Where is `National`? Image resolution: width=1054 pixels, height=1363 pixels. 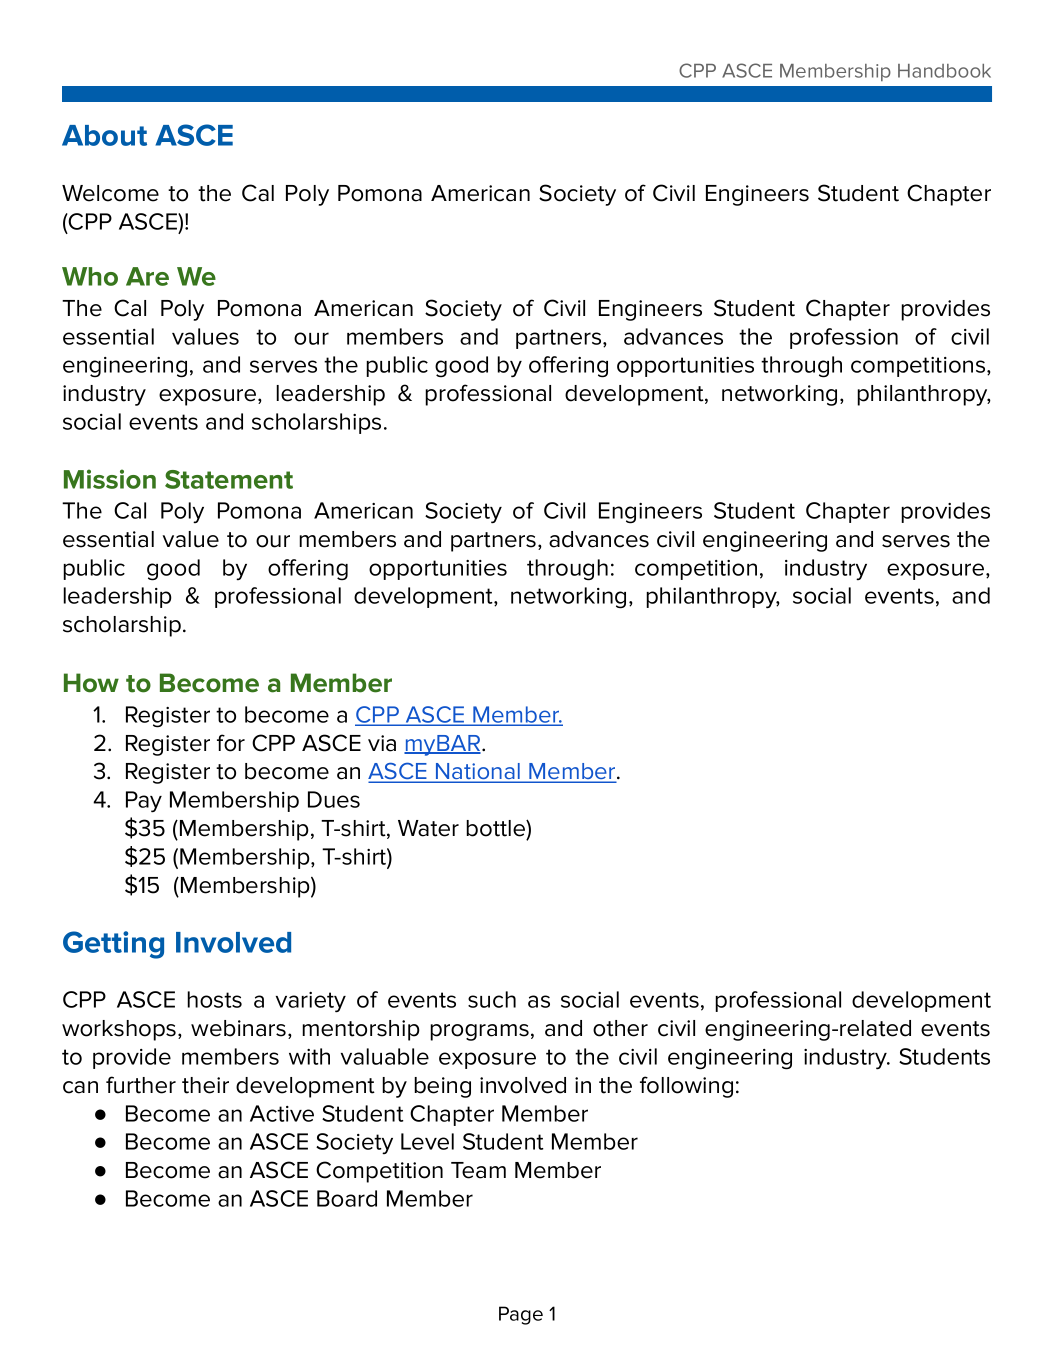
National is located at coordinates (478, 772).
